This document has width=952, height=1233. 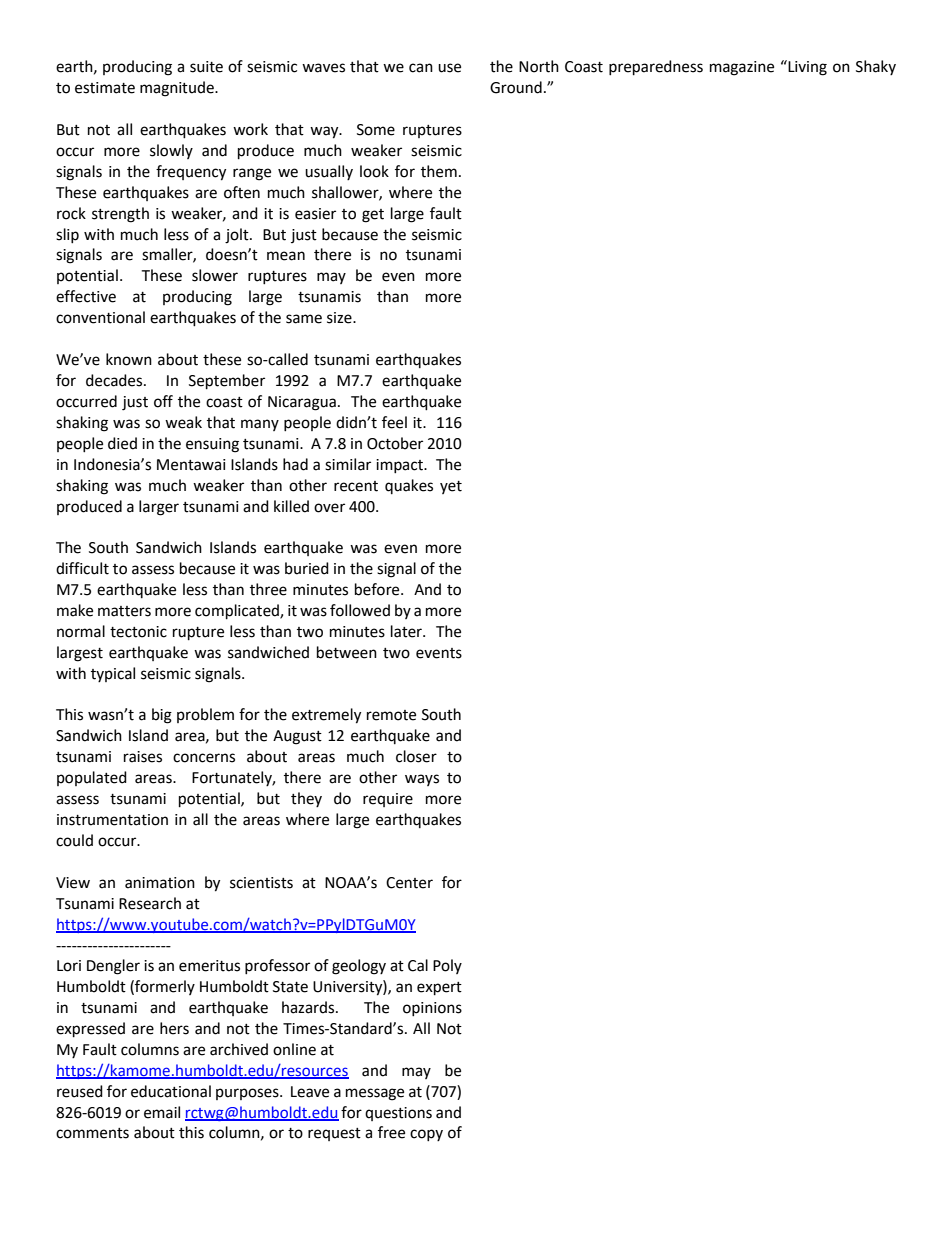 What do you see at coordinates (451, 487) in the document?
I see `yet` at bounding box center [451, 487].
